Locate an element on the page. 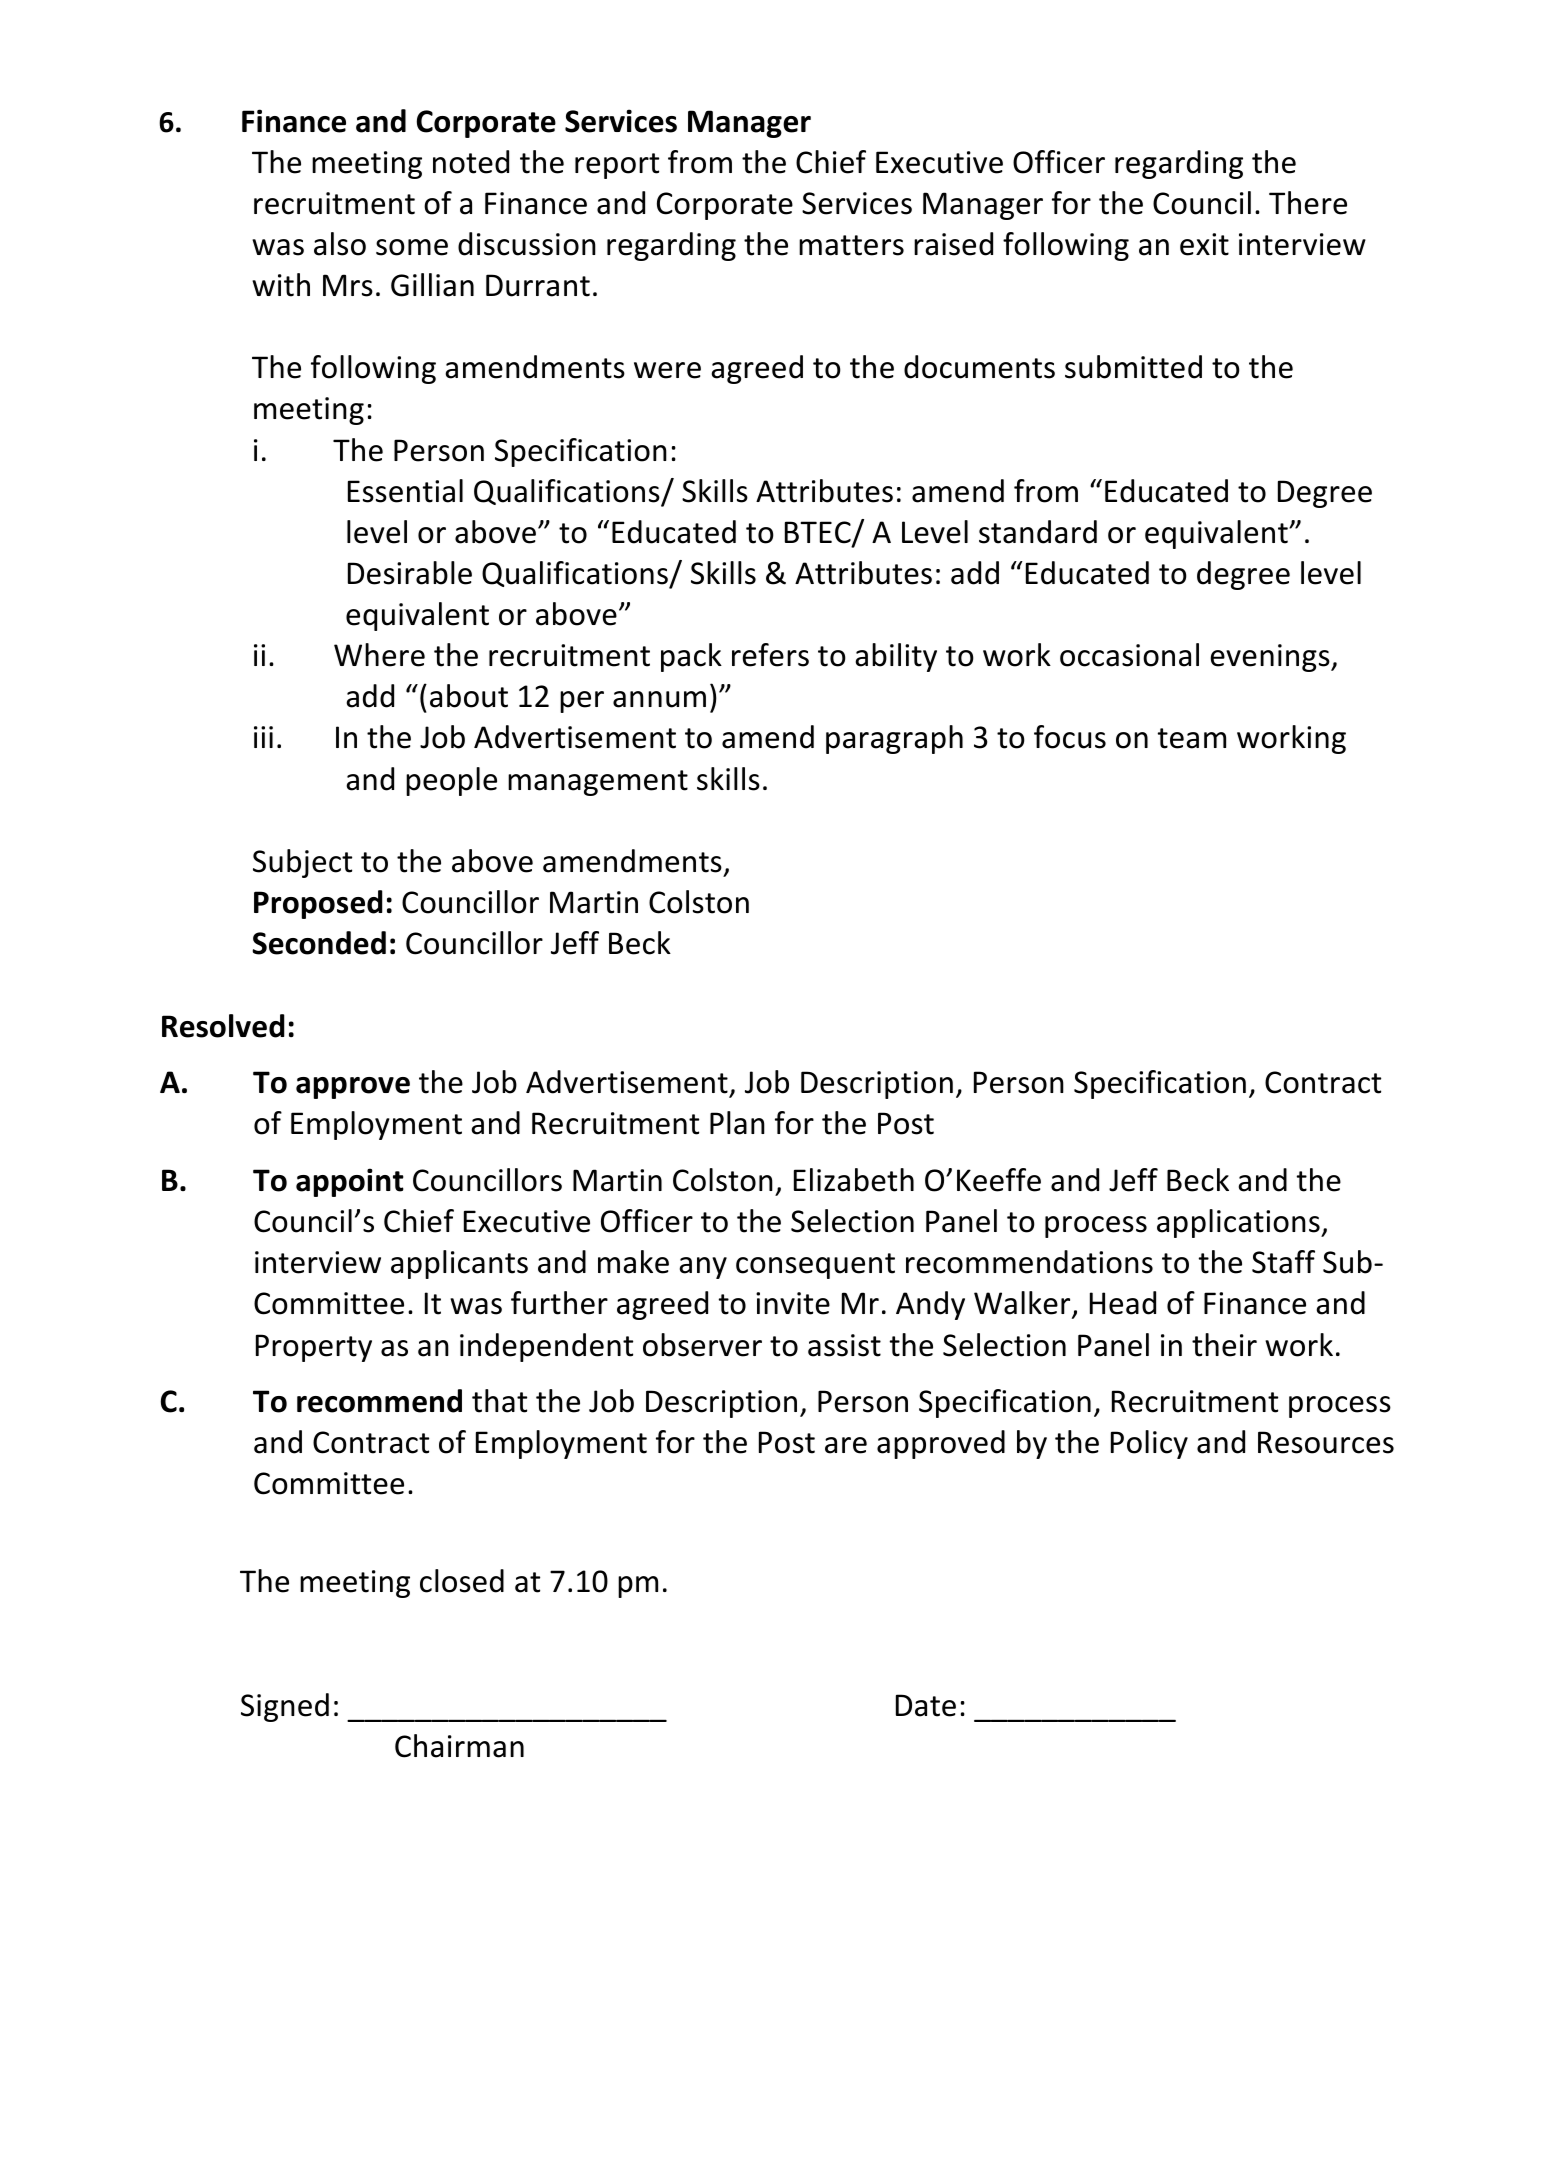 The image size is (1543, 2183). Date is located at coordinates (926, 1705).
